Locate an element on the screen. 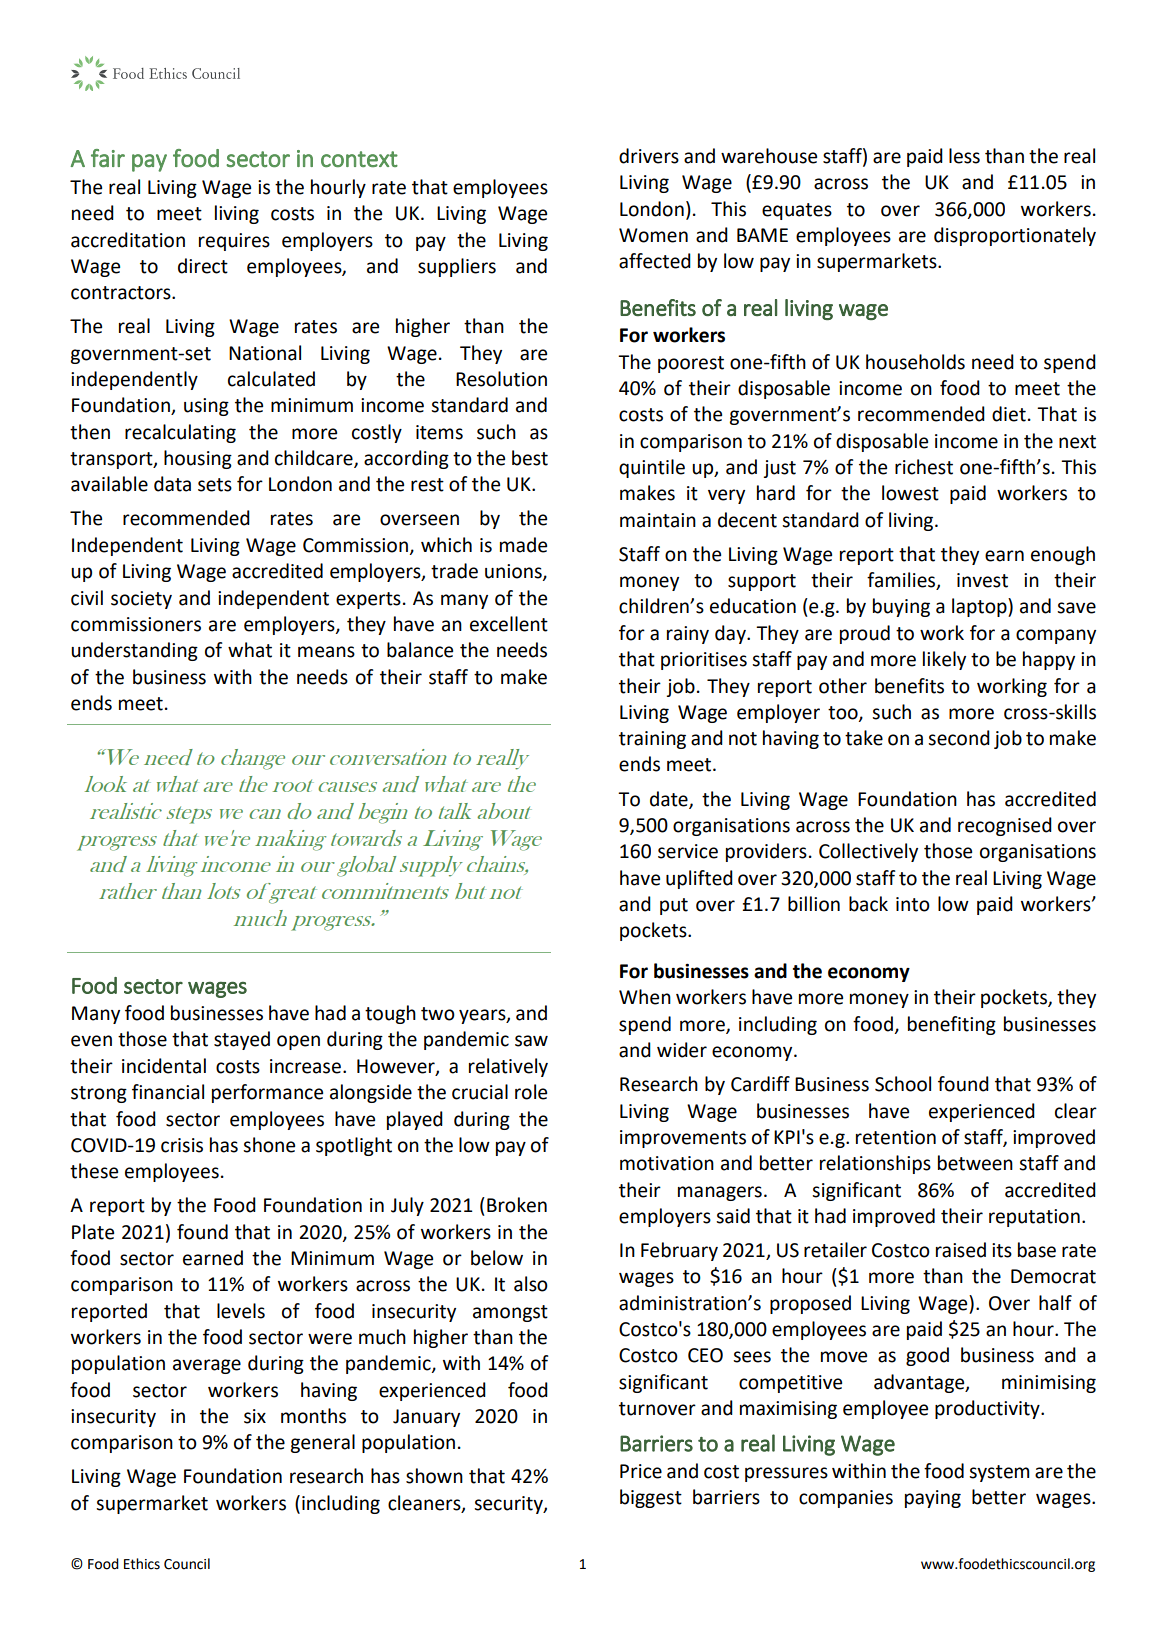 The width and height of the screenshot is (1167, 1651). lowest is located at coordinates (910, 493).
